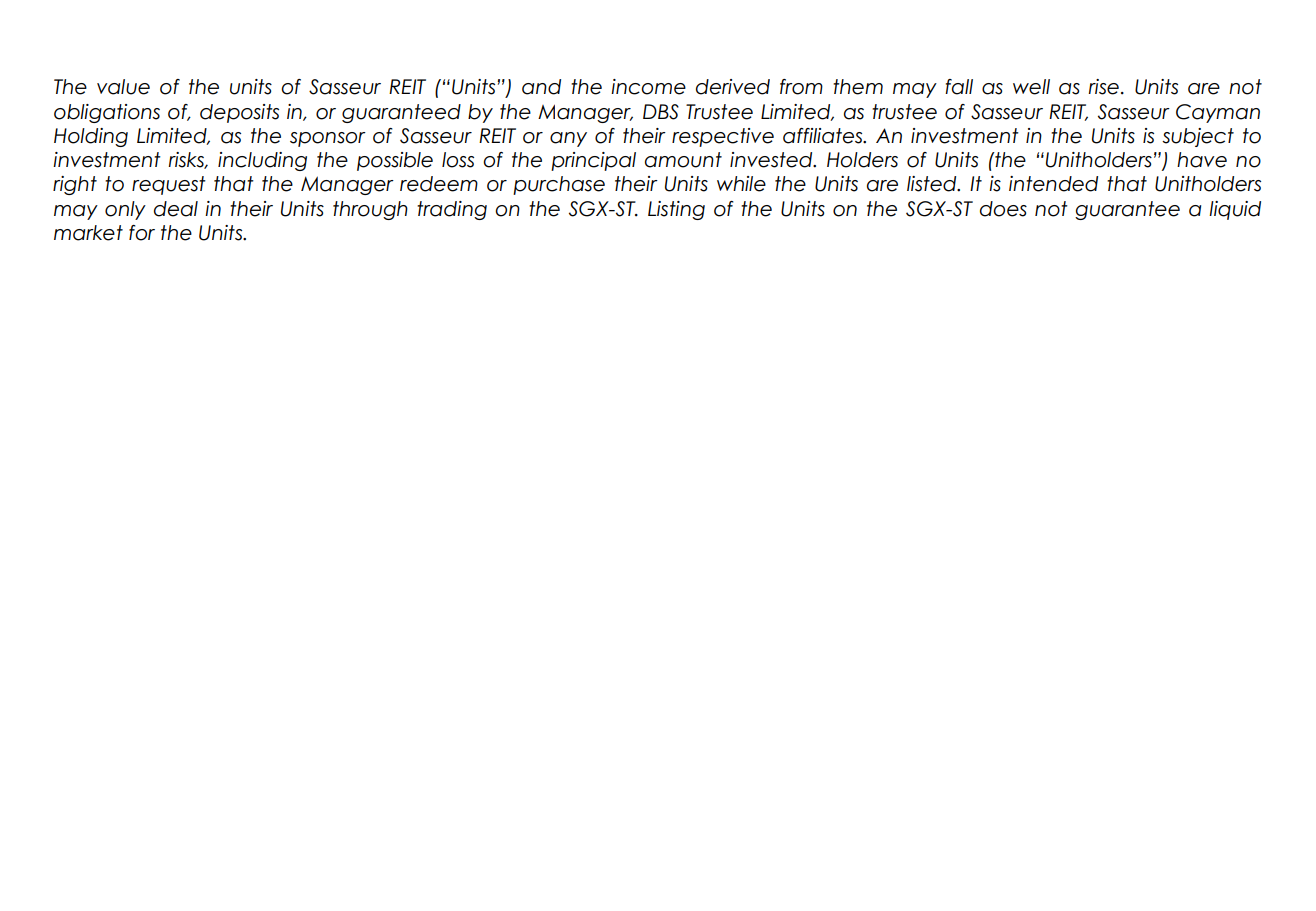 The width and height of the screenshot is (1316, 911). What do you see at coordinates (676, 210) in the screenshot?
I see `Listing` at bounding box center [676, 210].
